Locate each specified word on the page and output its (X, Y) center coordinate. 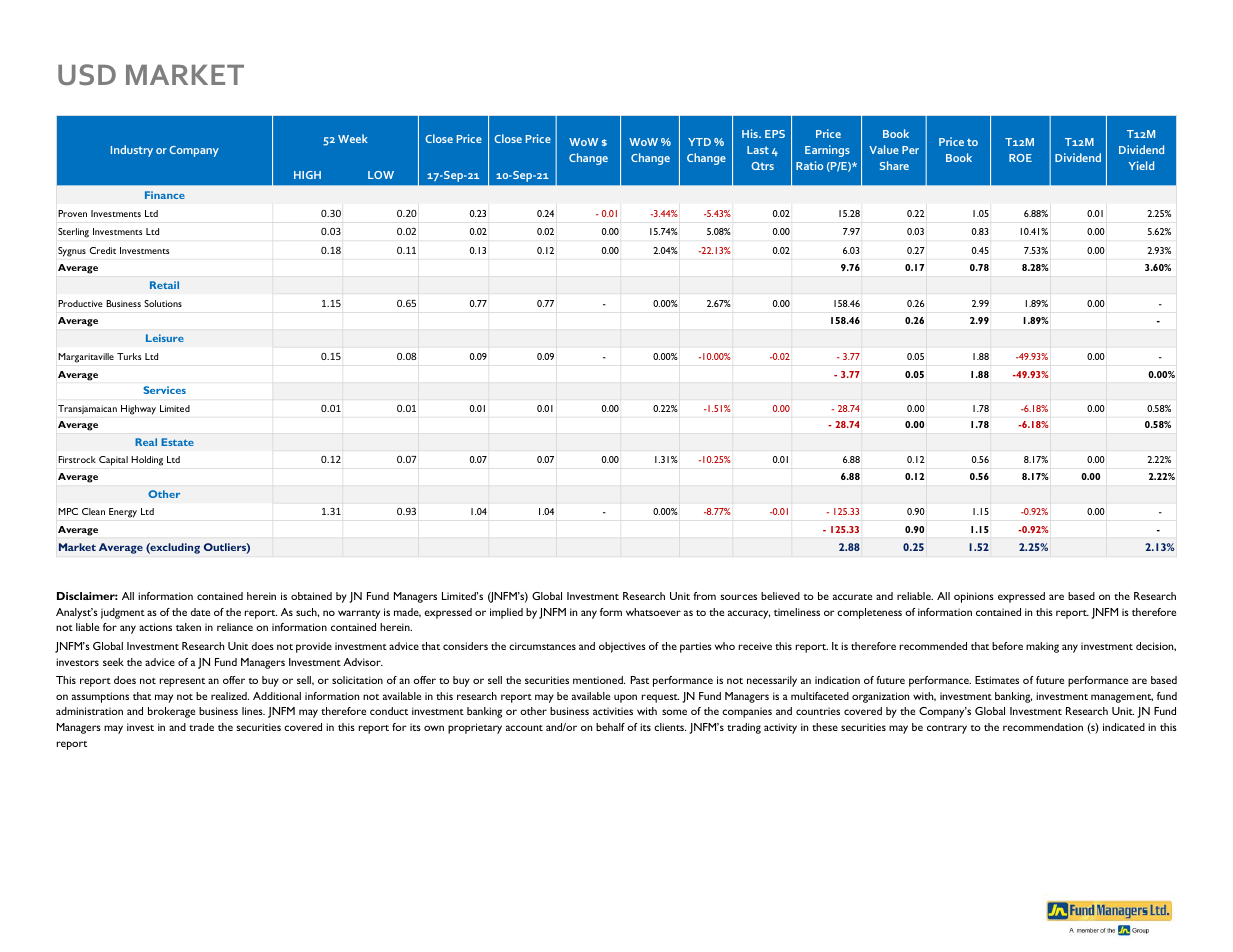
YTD (699, 142)
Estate (177, 442)
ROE (1020, 158)
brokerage (171, 712)
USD (87, 74)
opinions (974, 597)
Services (164, 390)
